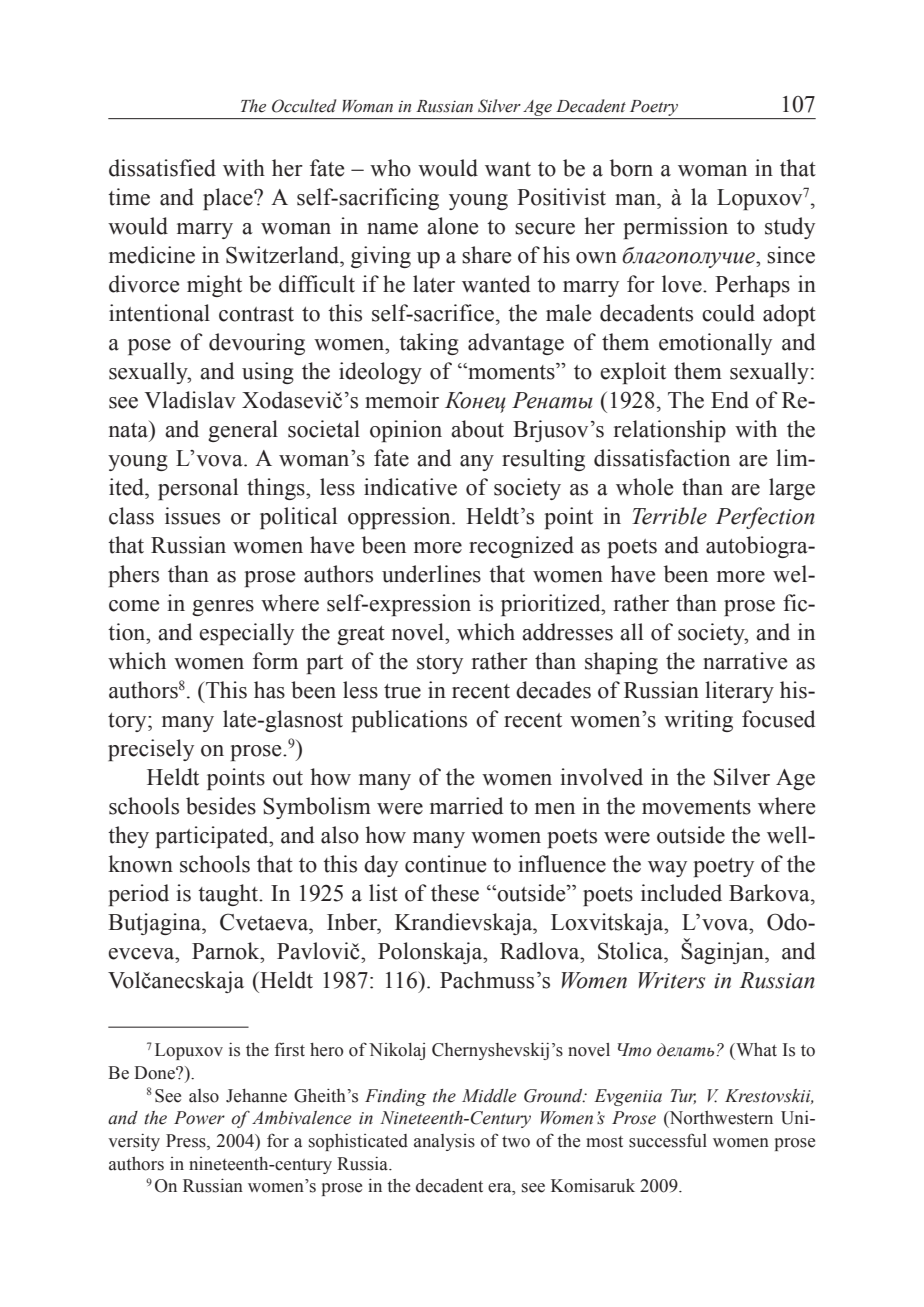 This page has width=924, height=1307. Describe the element at coordinates (221, 806) in the page. I see `besides` at that location.
